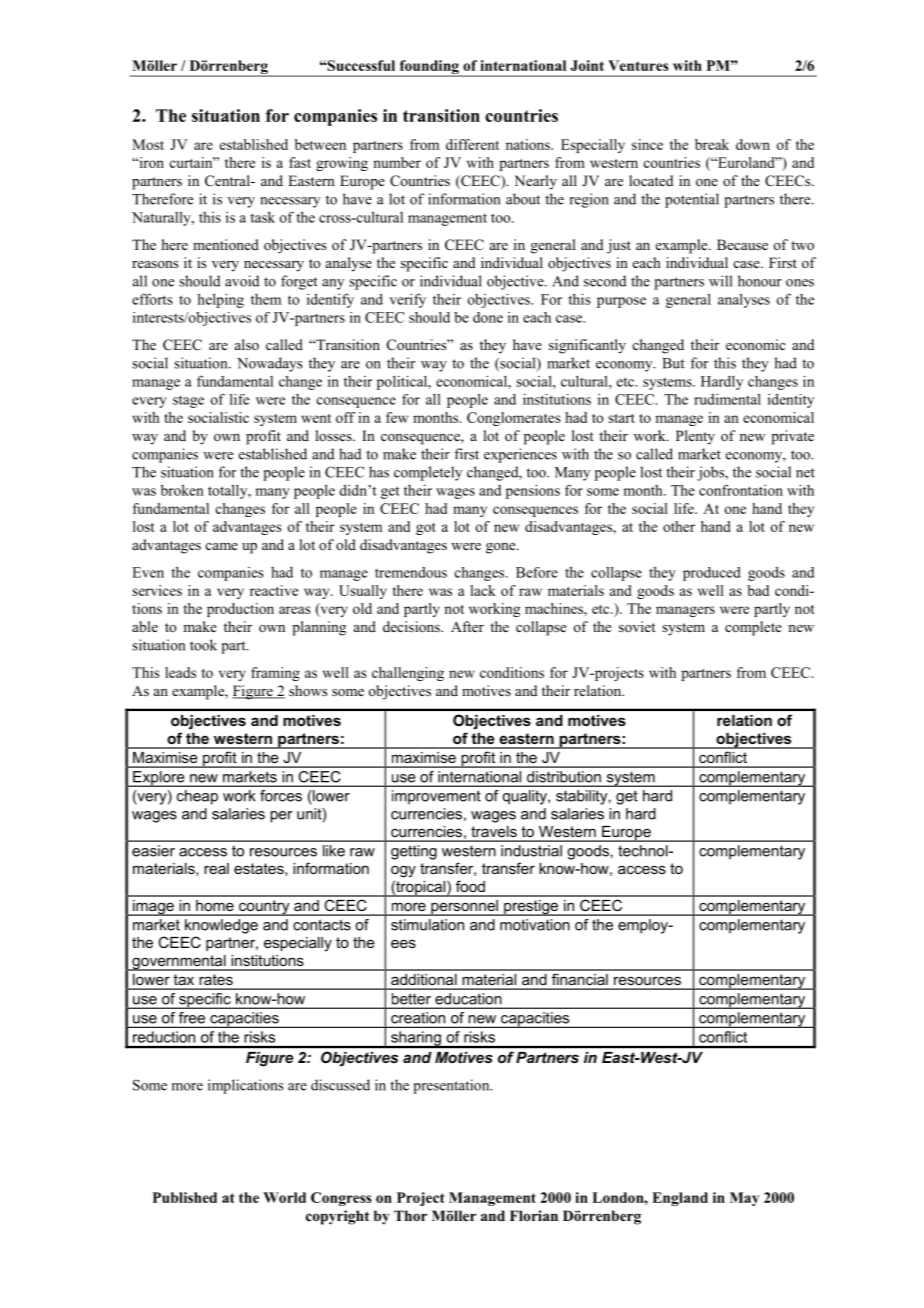  I want to click on broken, so click(182, 490).
